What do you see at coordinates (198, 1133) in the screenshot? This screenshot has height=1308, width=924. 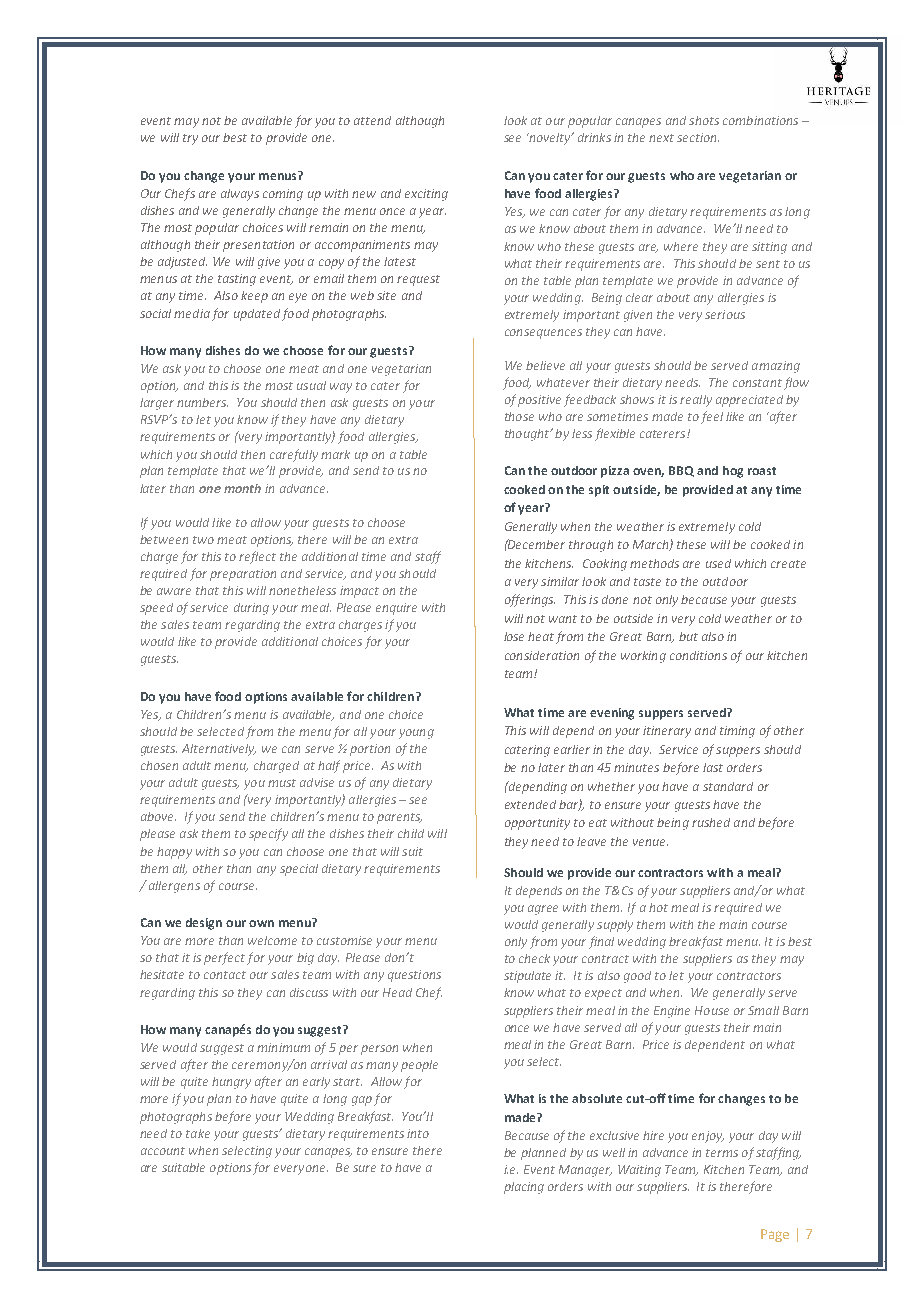 I see `take` at bounding box center [198, 1133].
